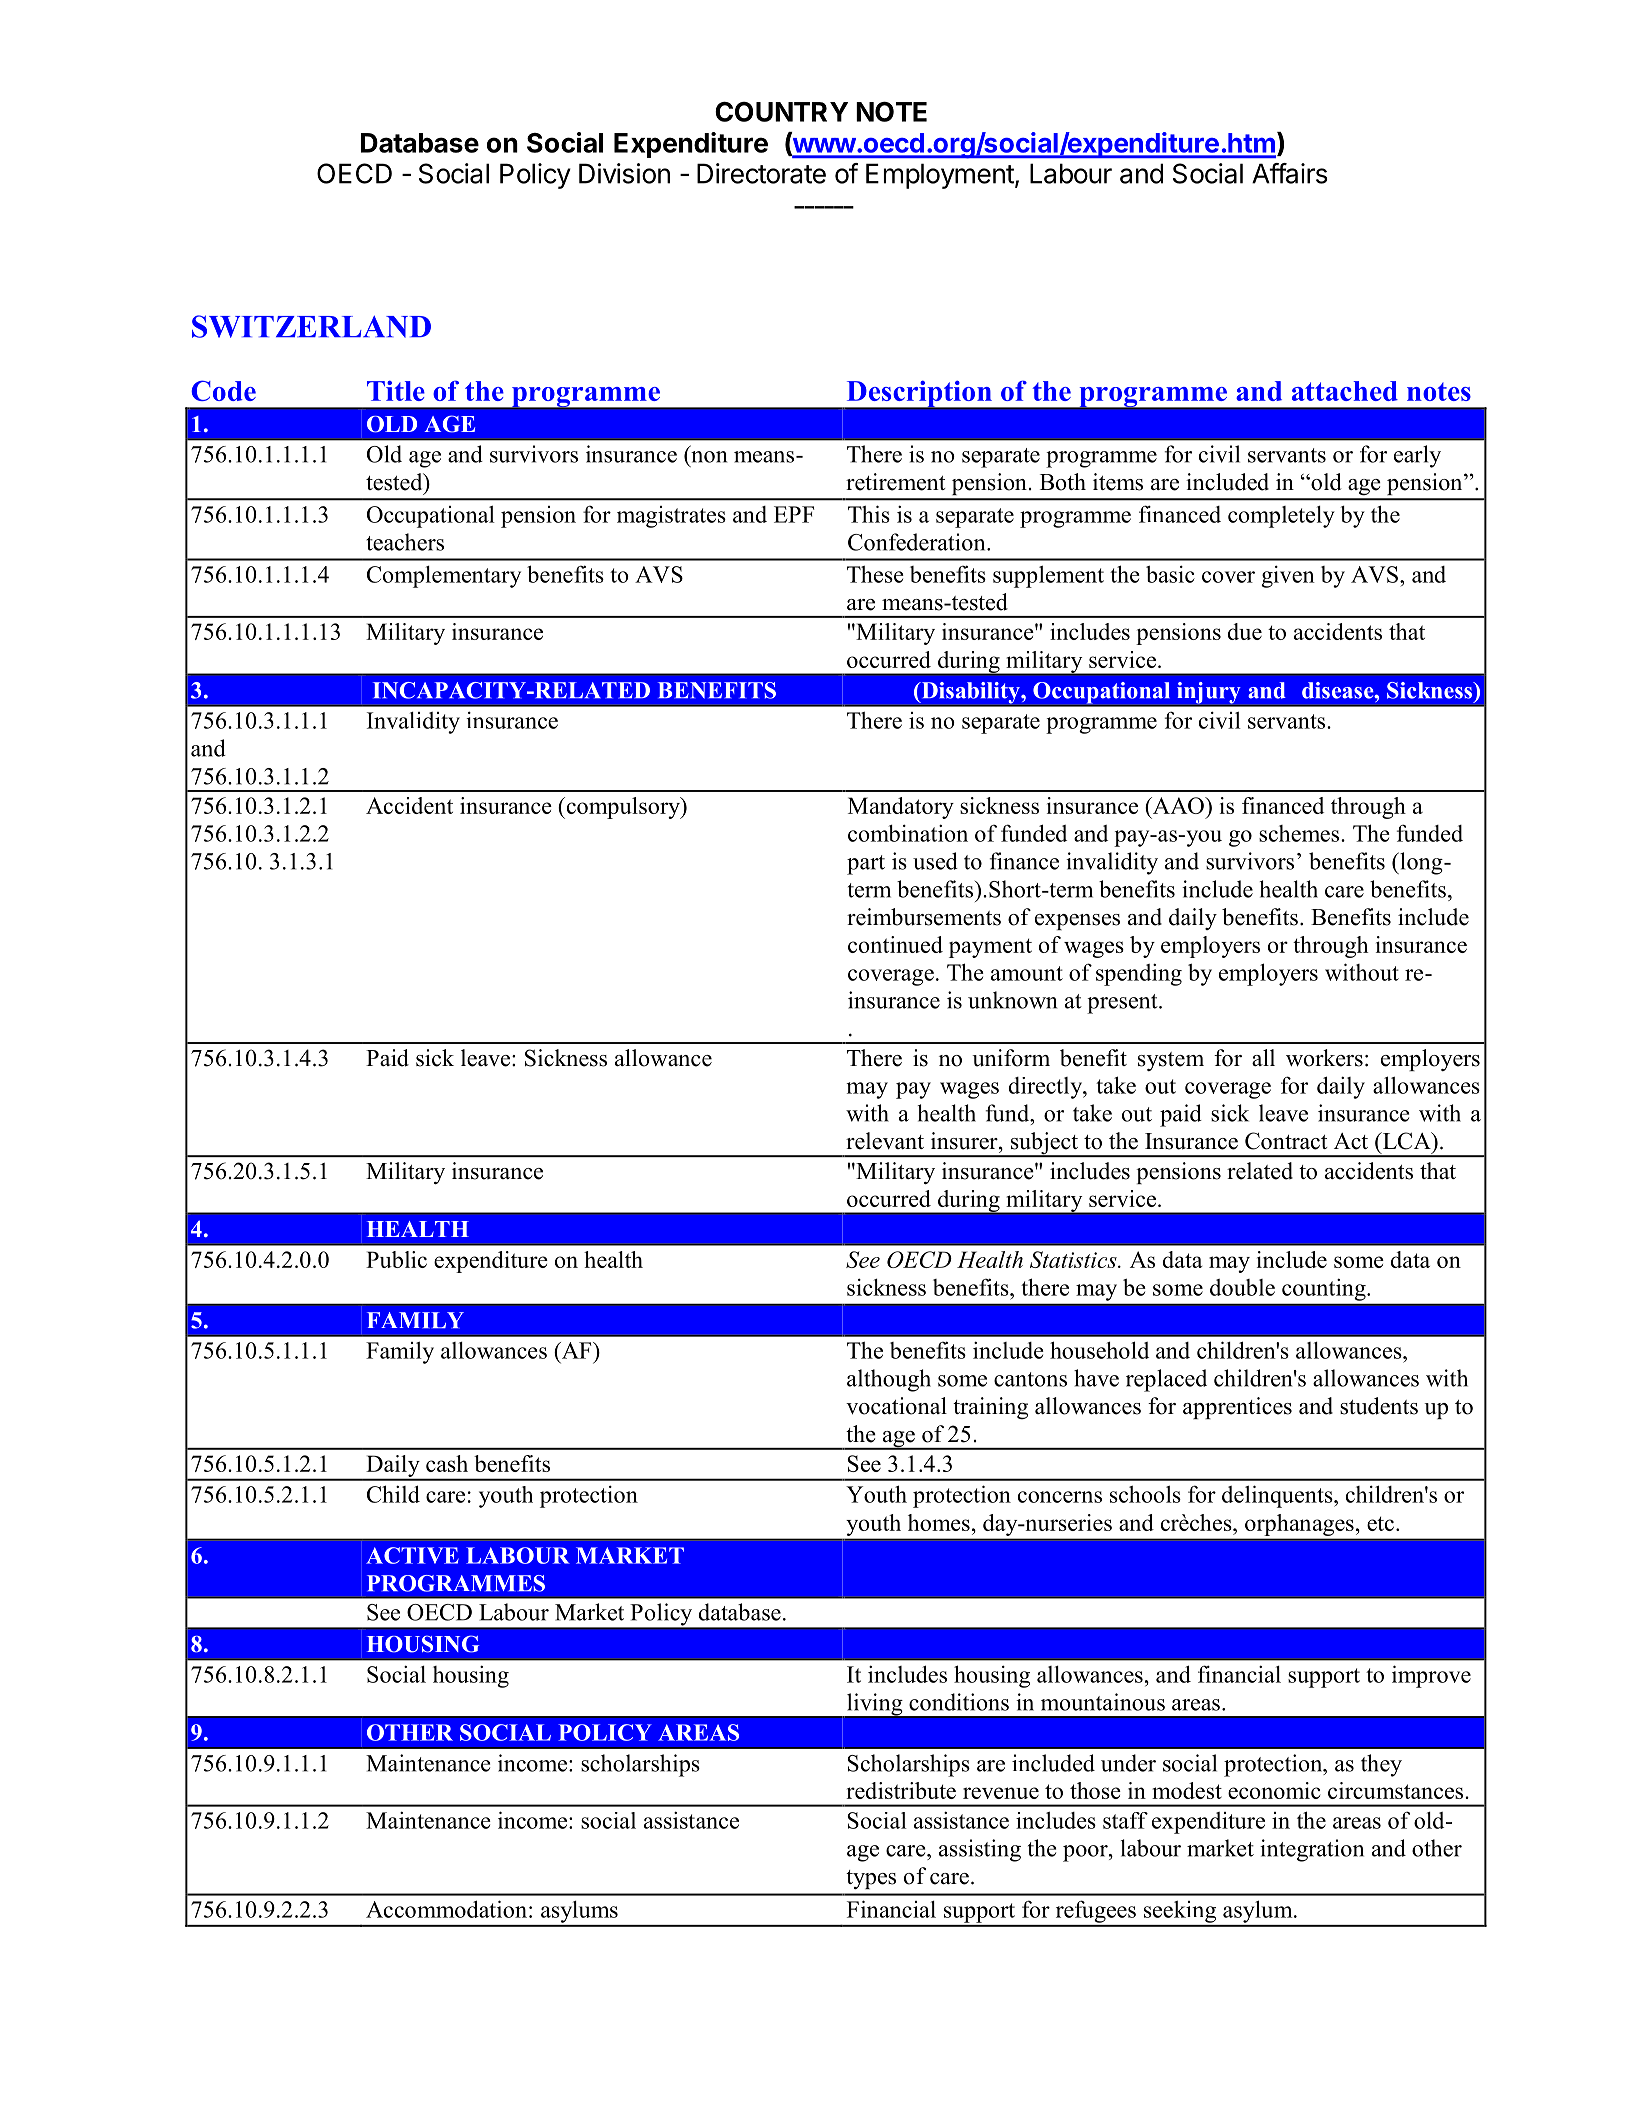  Describe the element at coordinates (761, 173) in the screenshot. I see `Directorate` at that location.
